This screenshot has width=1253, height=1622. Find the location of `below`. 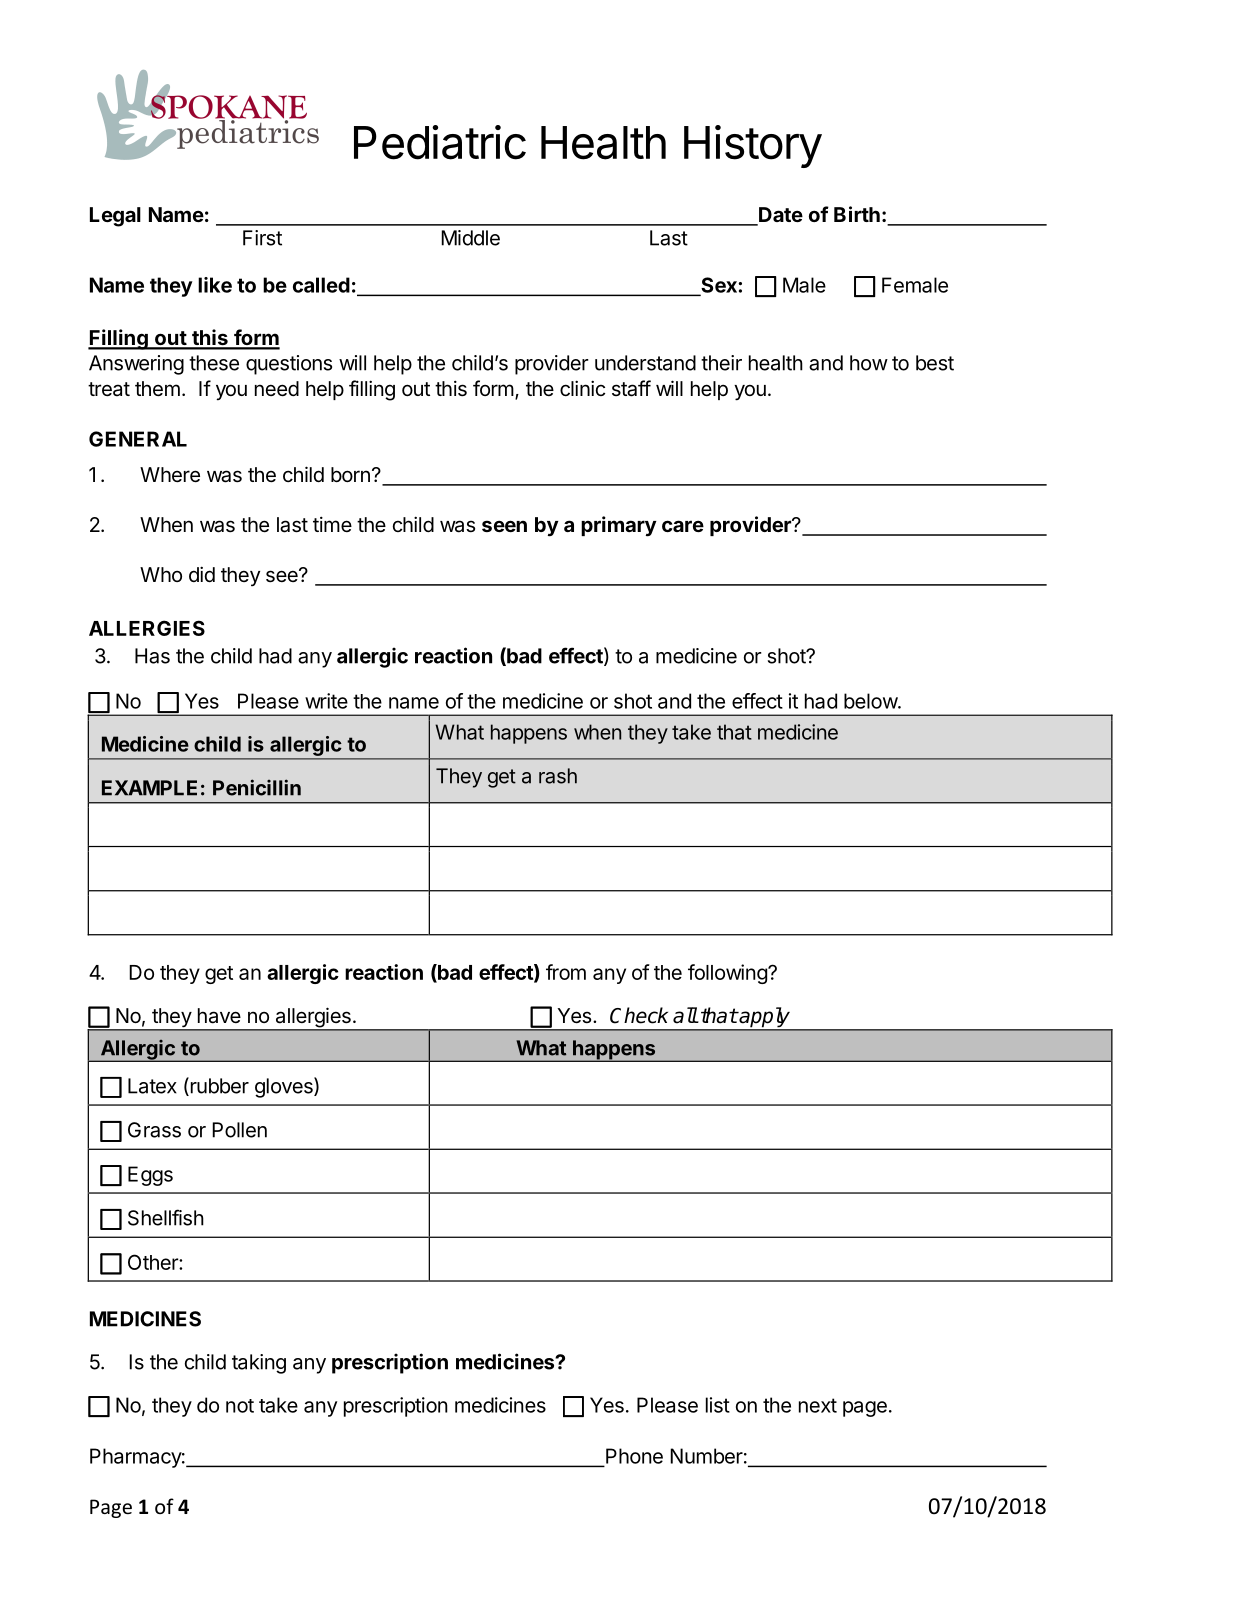

below is located at coordinates (871, 701).
